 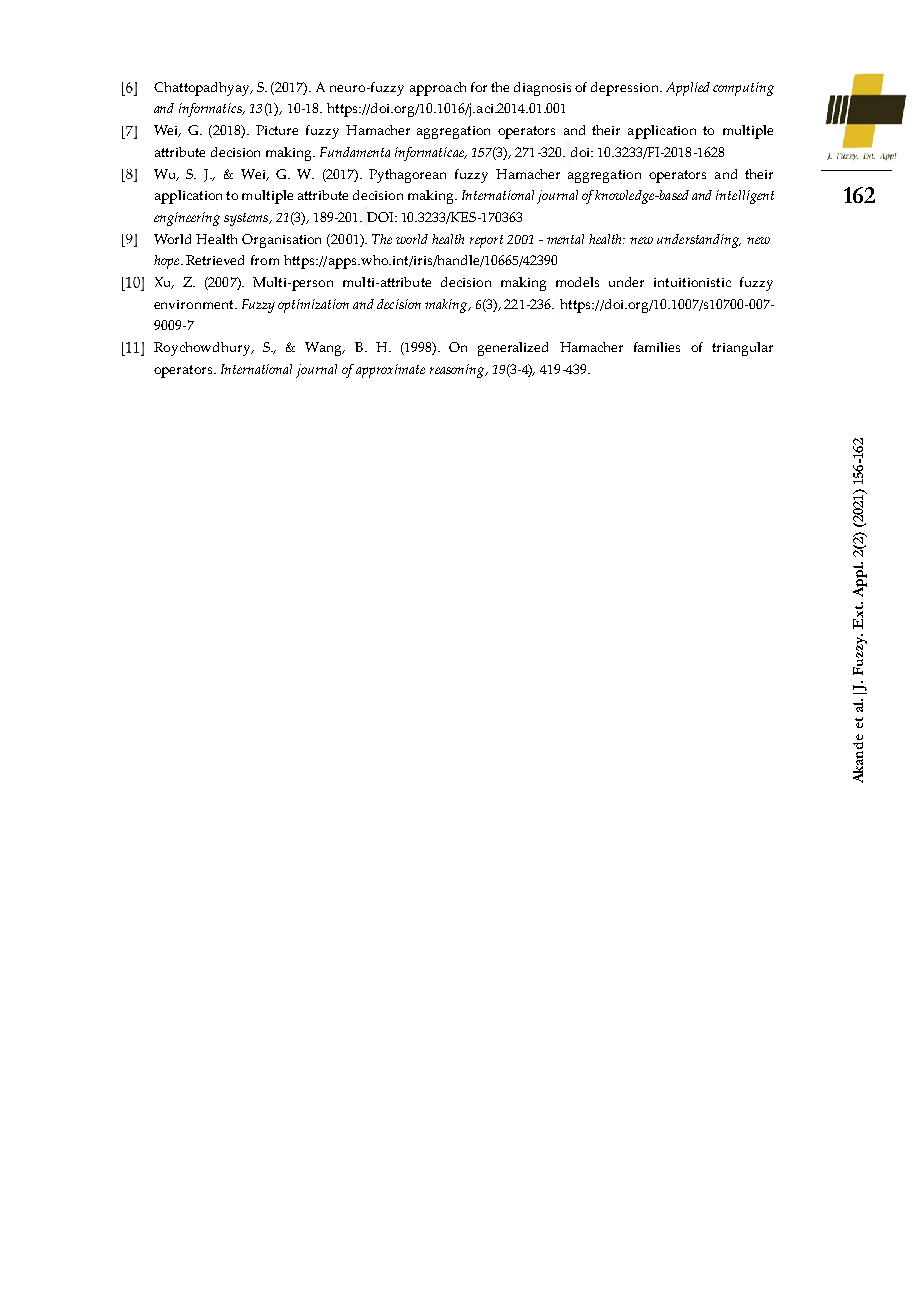 What do you see at coordinates (325, 349) in the screenshot?
I see `Wang` at bounding box center [325, 349].
